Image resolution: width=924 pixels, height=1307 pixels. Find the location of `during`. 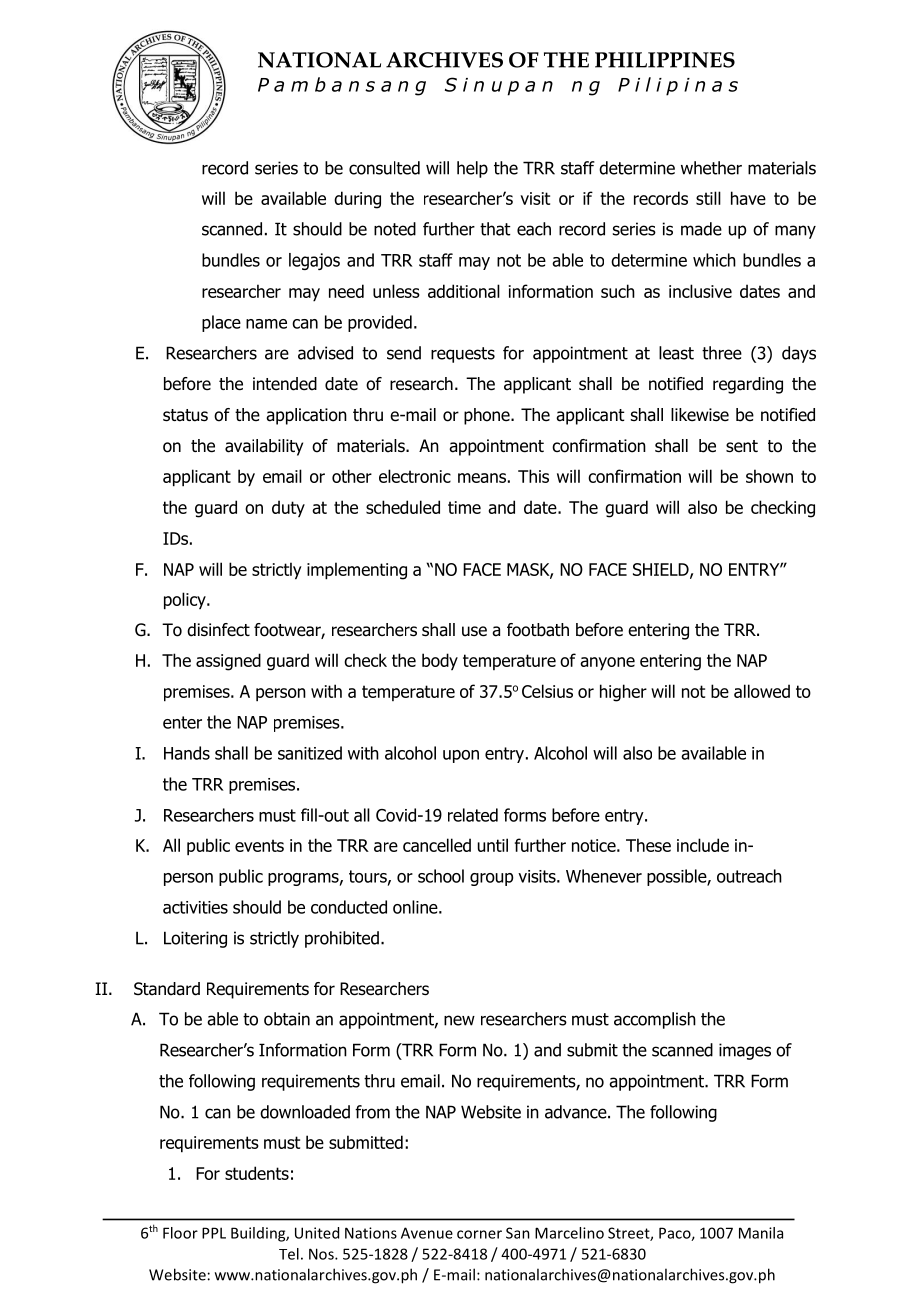

during is located at coordinates (357, 200).
